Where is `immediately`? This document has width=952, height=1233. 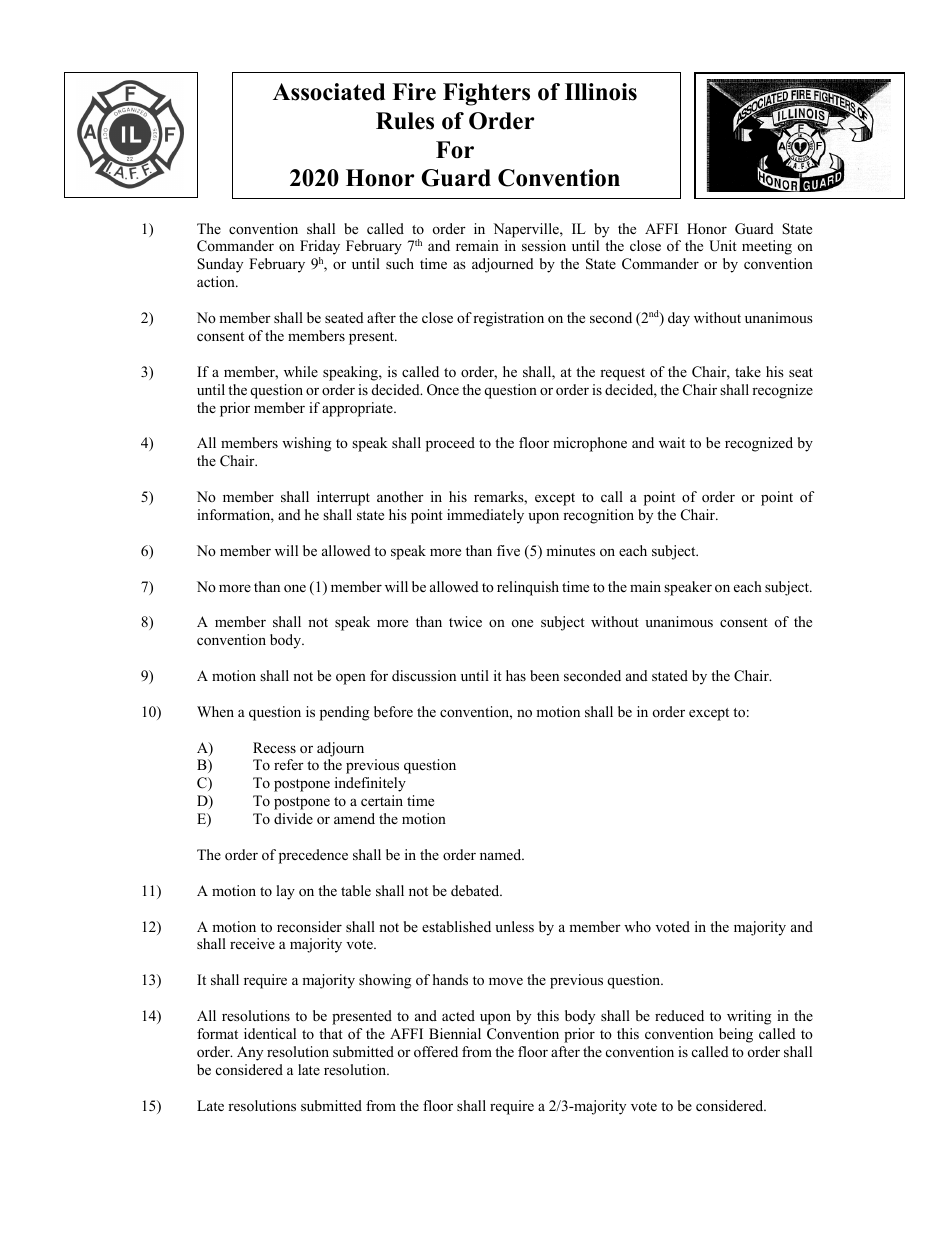
immediately is located at coordinates (485, 516).
